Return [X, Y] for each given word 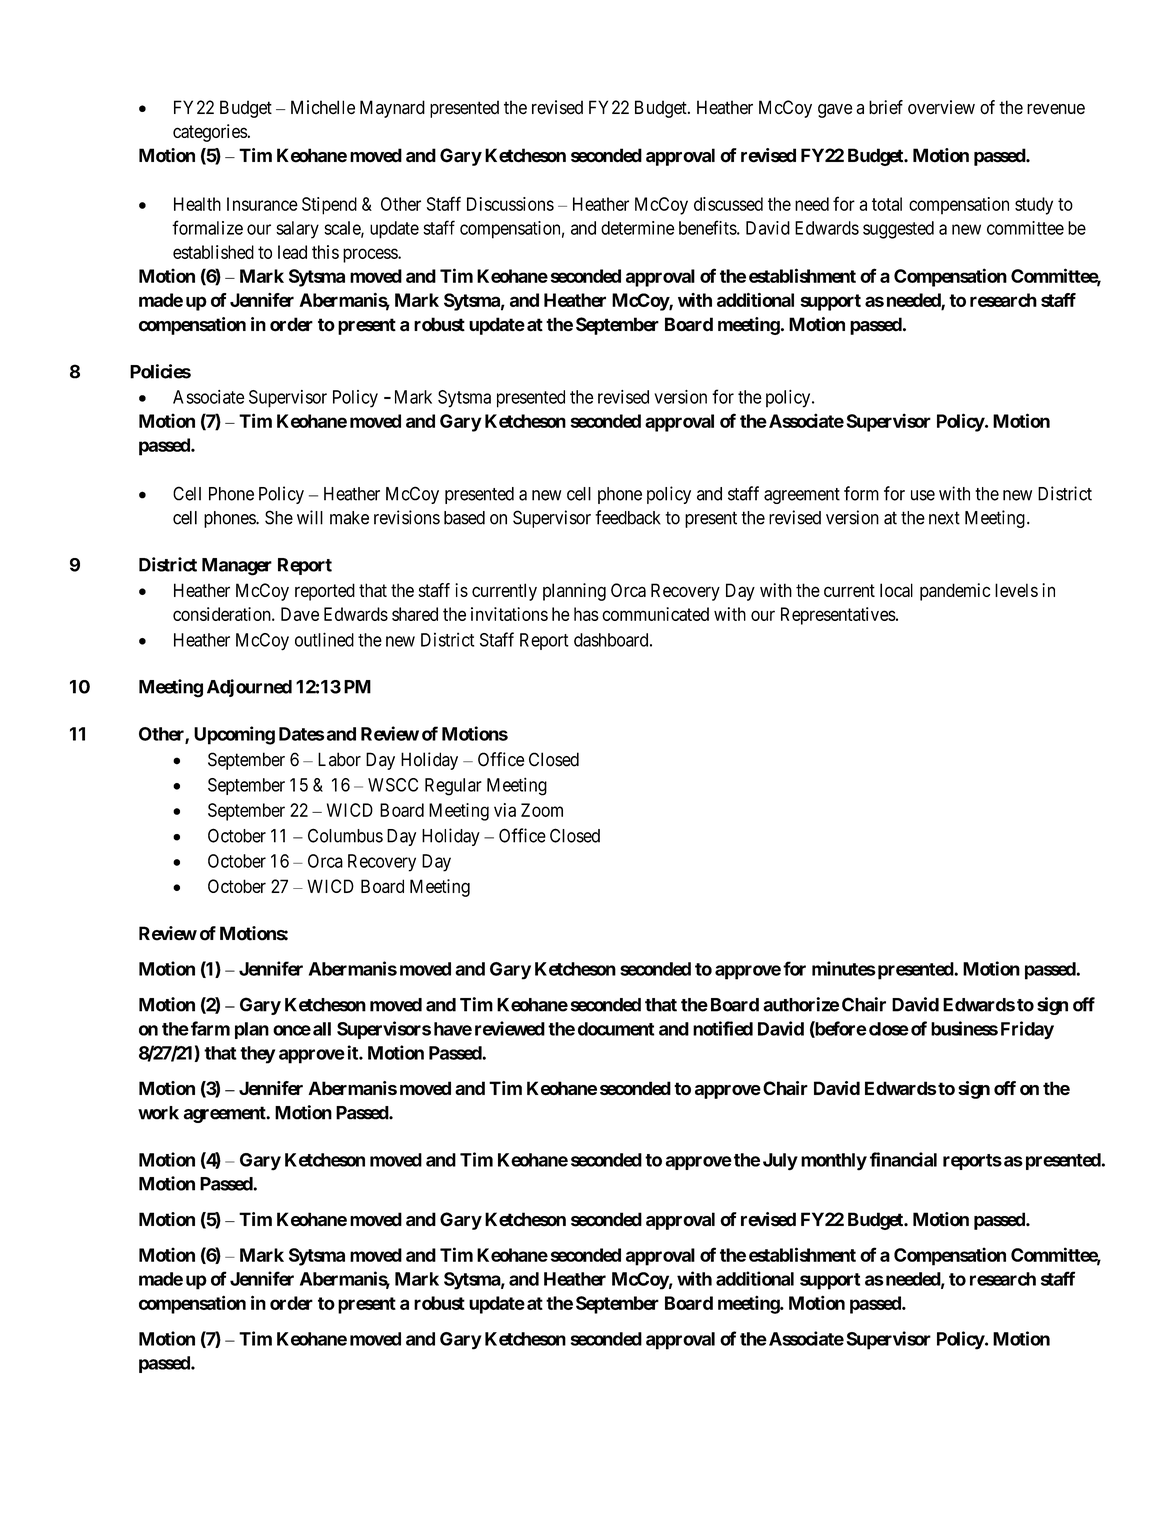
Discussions [510, 204]
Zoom [542, 810]
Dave [300, 614]
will [310, 517]
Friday [1027, 1030]
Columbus [345, 835]
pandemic [955, 592]
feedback [628, 517]
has [586, 614]
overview [941, 107]
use [923, 495]
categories [210, 133]
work [158, 1113]
